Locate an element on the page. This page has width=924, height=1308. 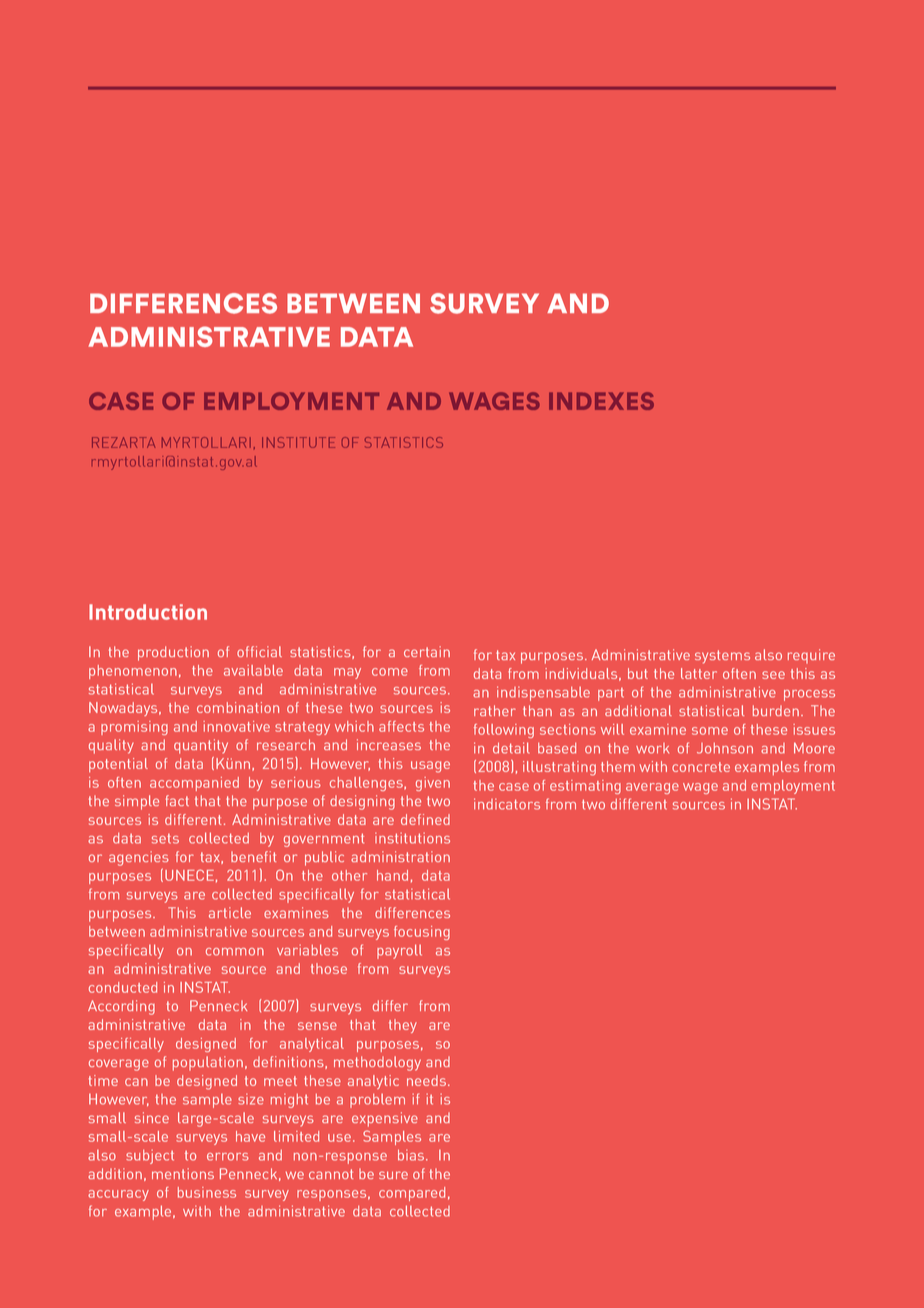
systems is located at coordinates (722, 657).
